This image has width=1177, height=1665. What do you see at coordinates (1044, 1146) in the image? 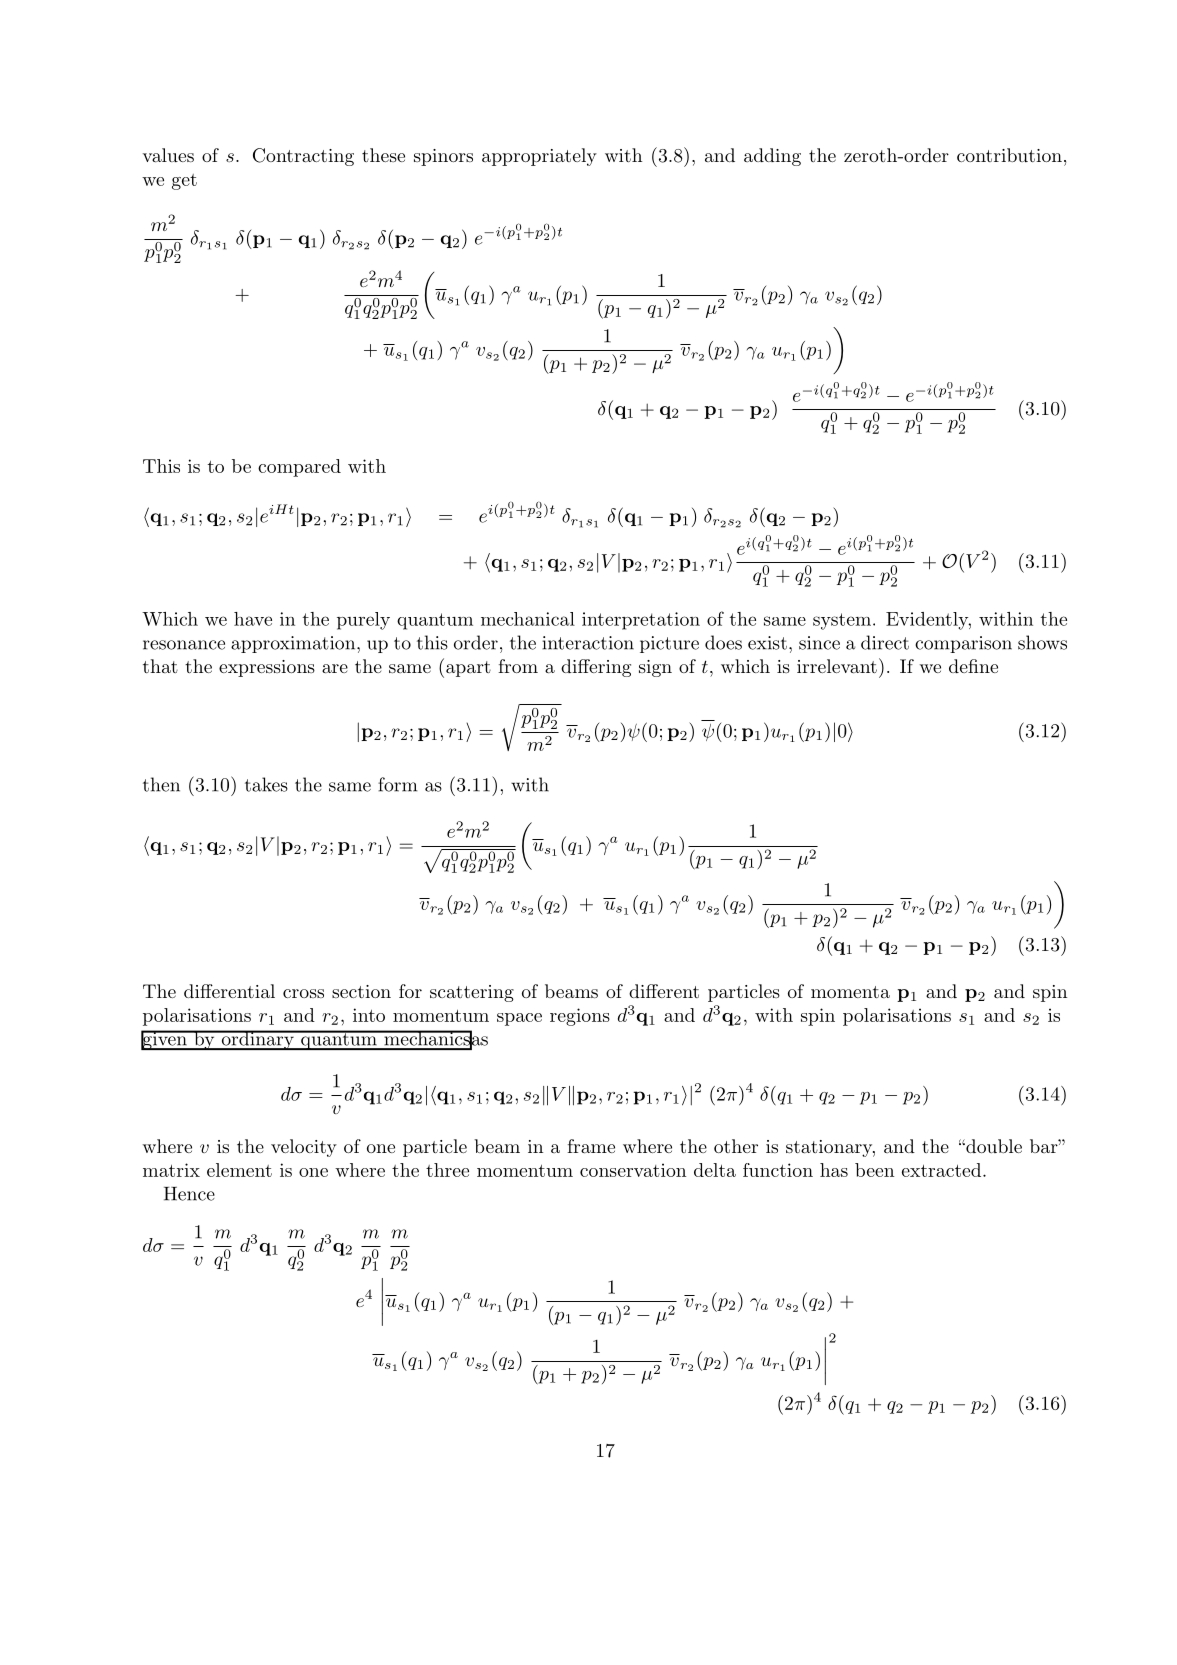
I see `bar` at bounding box center [1044, 1146].
